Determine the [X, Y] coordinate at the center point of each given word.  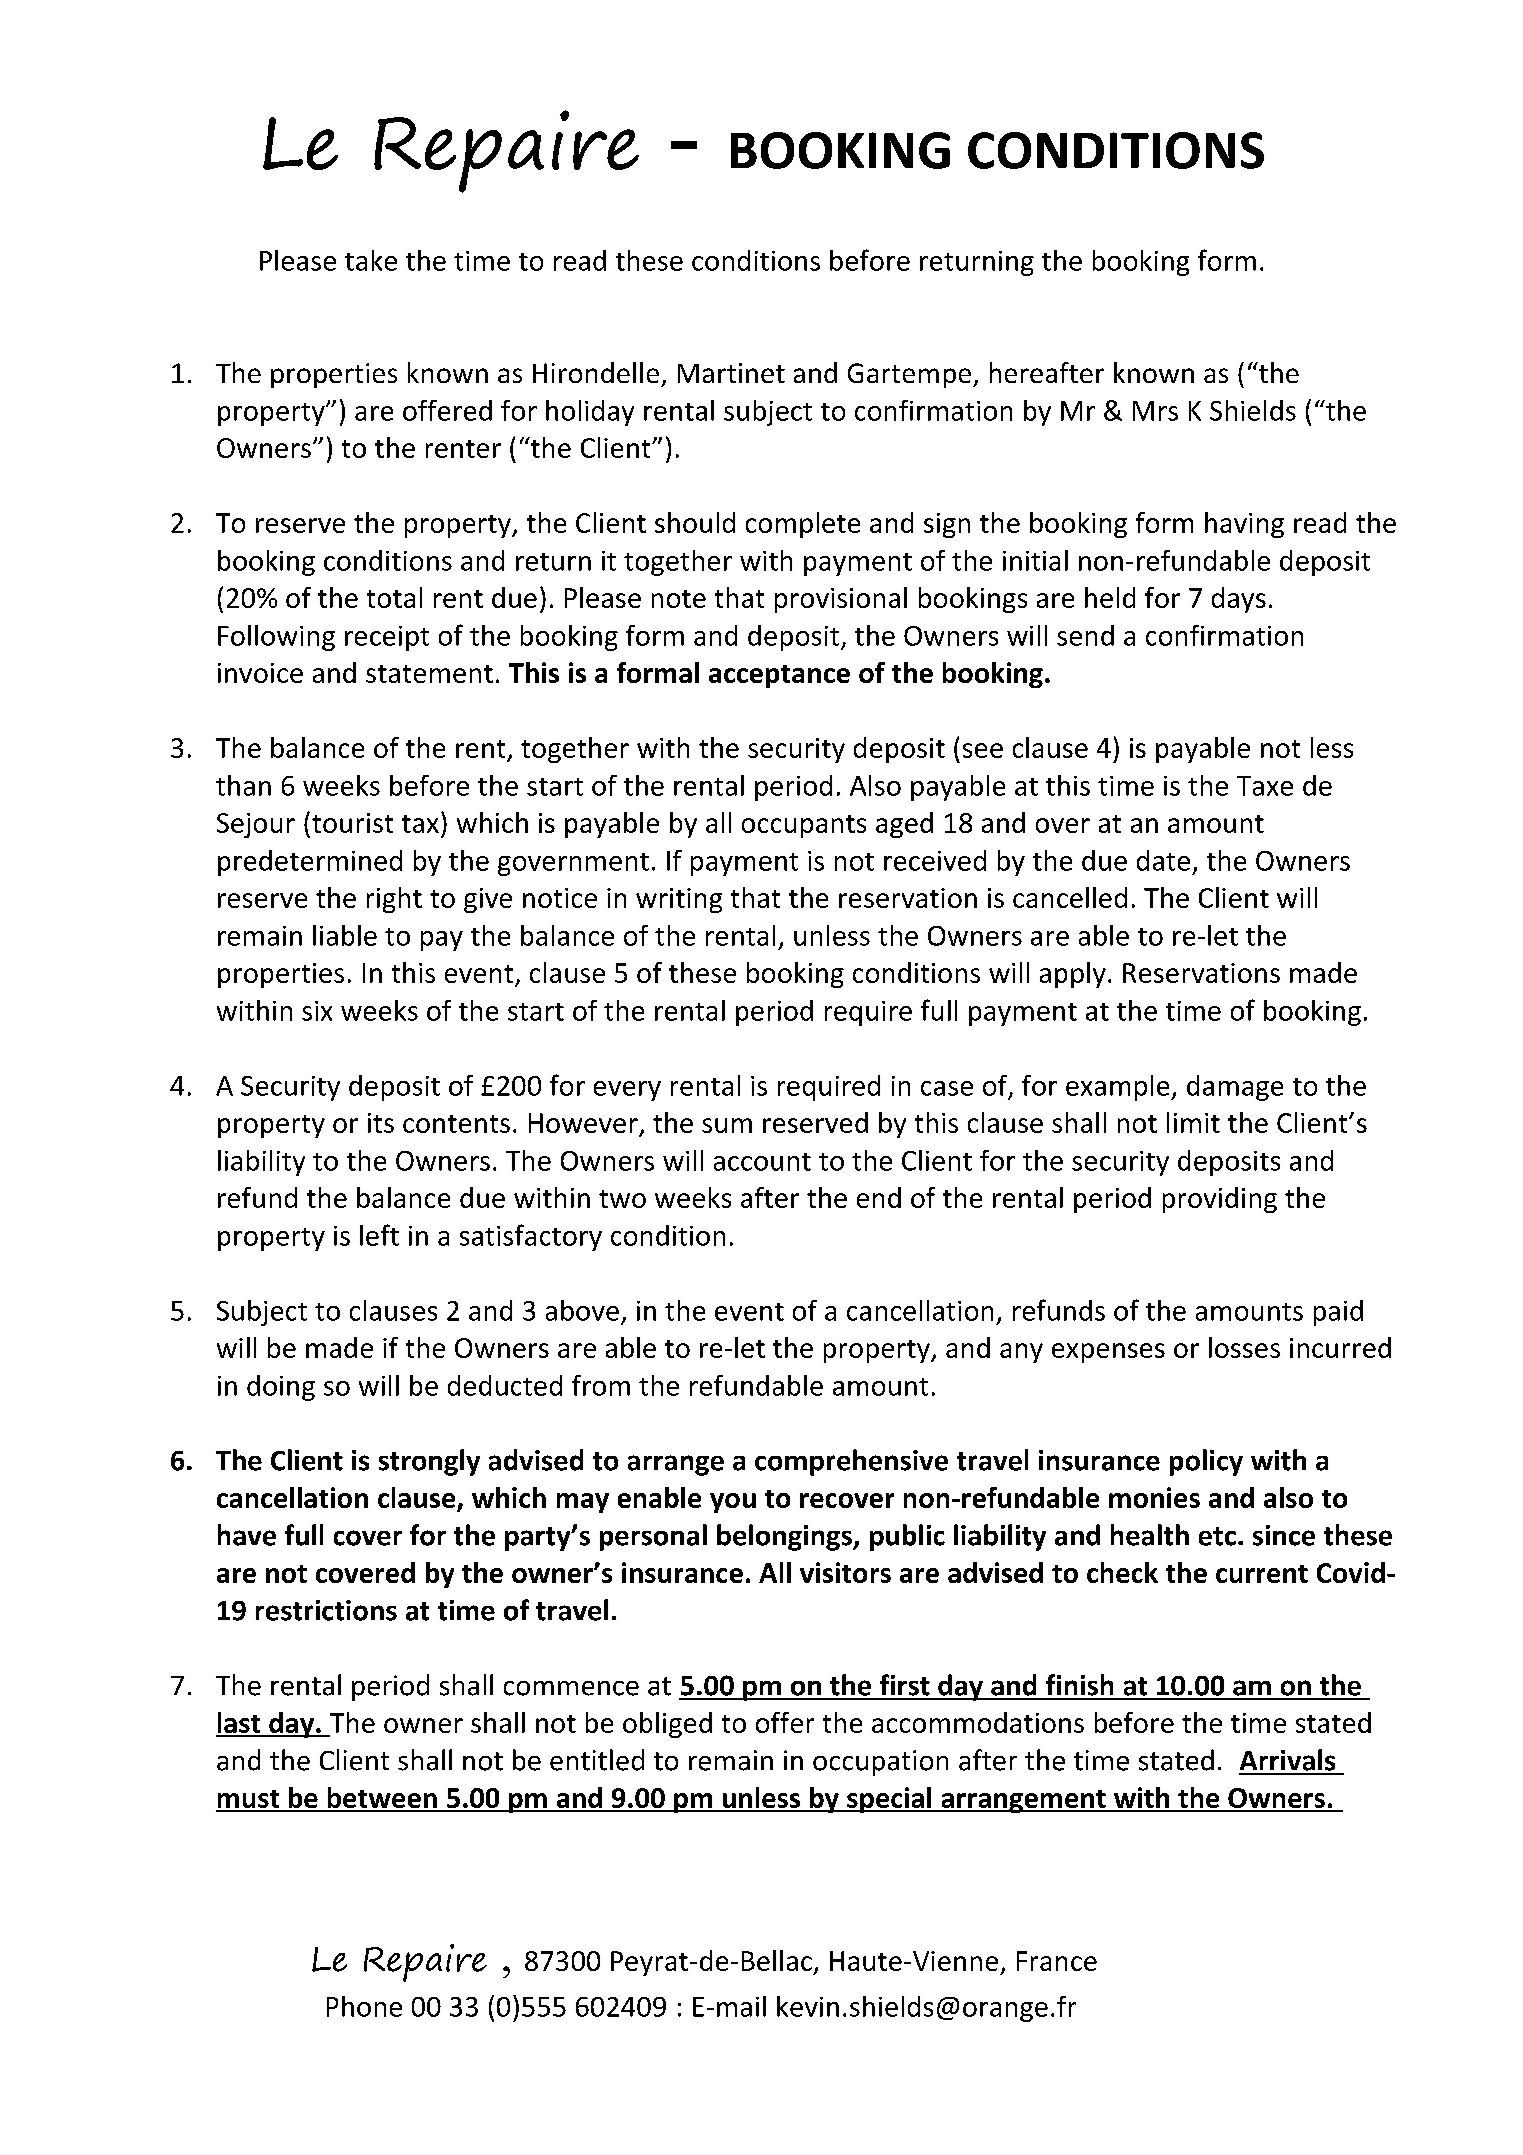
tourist [352, 823]
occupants [804, 826]
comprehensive [851, 1462]
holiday [590, 413]
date [1163, 860]
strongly [429, 1462]
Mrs [1155, 411]
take [371, 260]
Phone [364, 2006]
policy [1206, 1462]
